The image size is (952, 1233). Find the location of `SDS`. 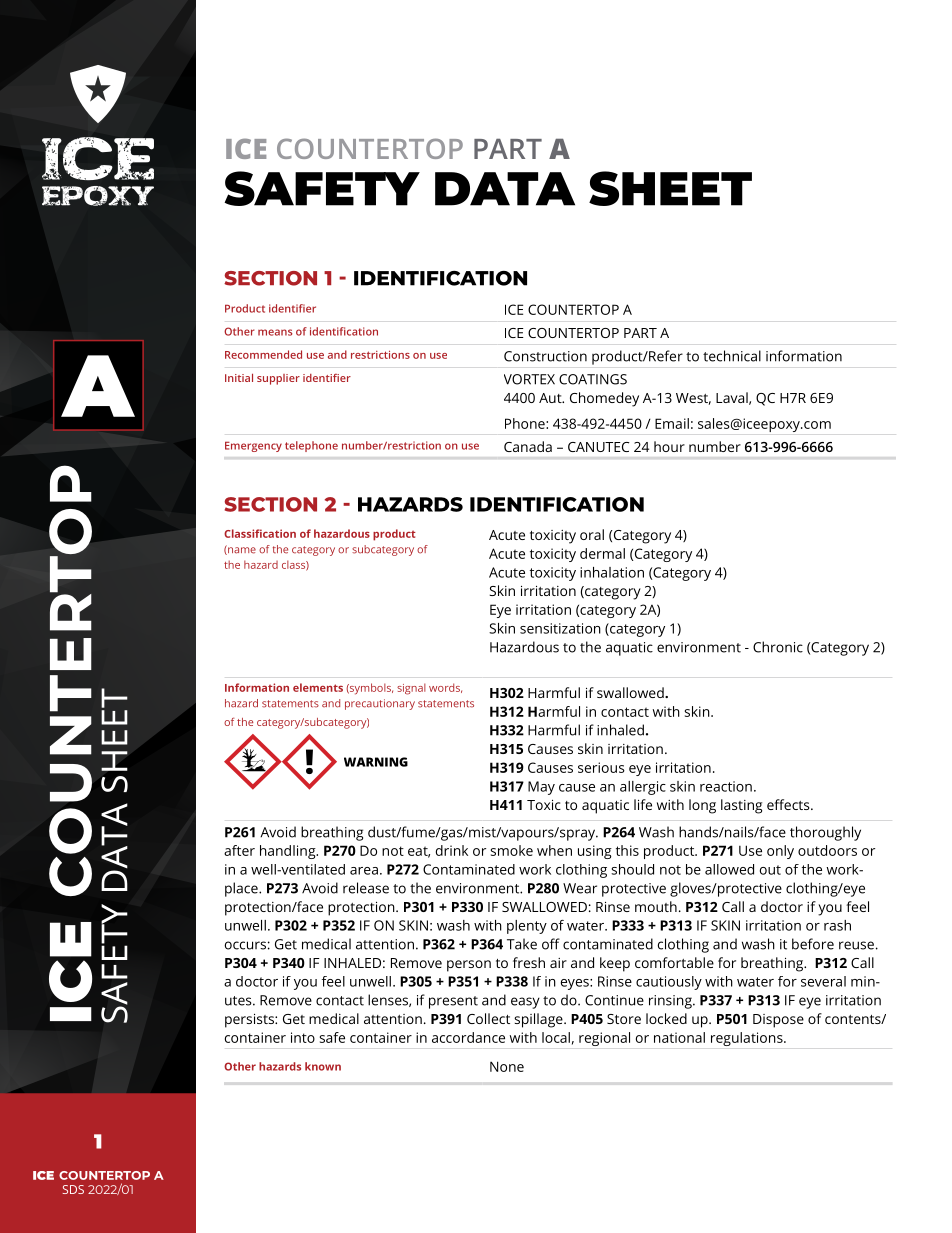

SDS is located at coordinates (73, 1189).
